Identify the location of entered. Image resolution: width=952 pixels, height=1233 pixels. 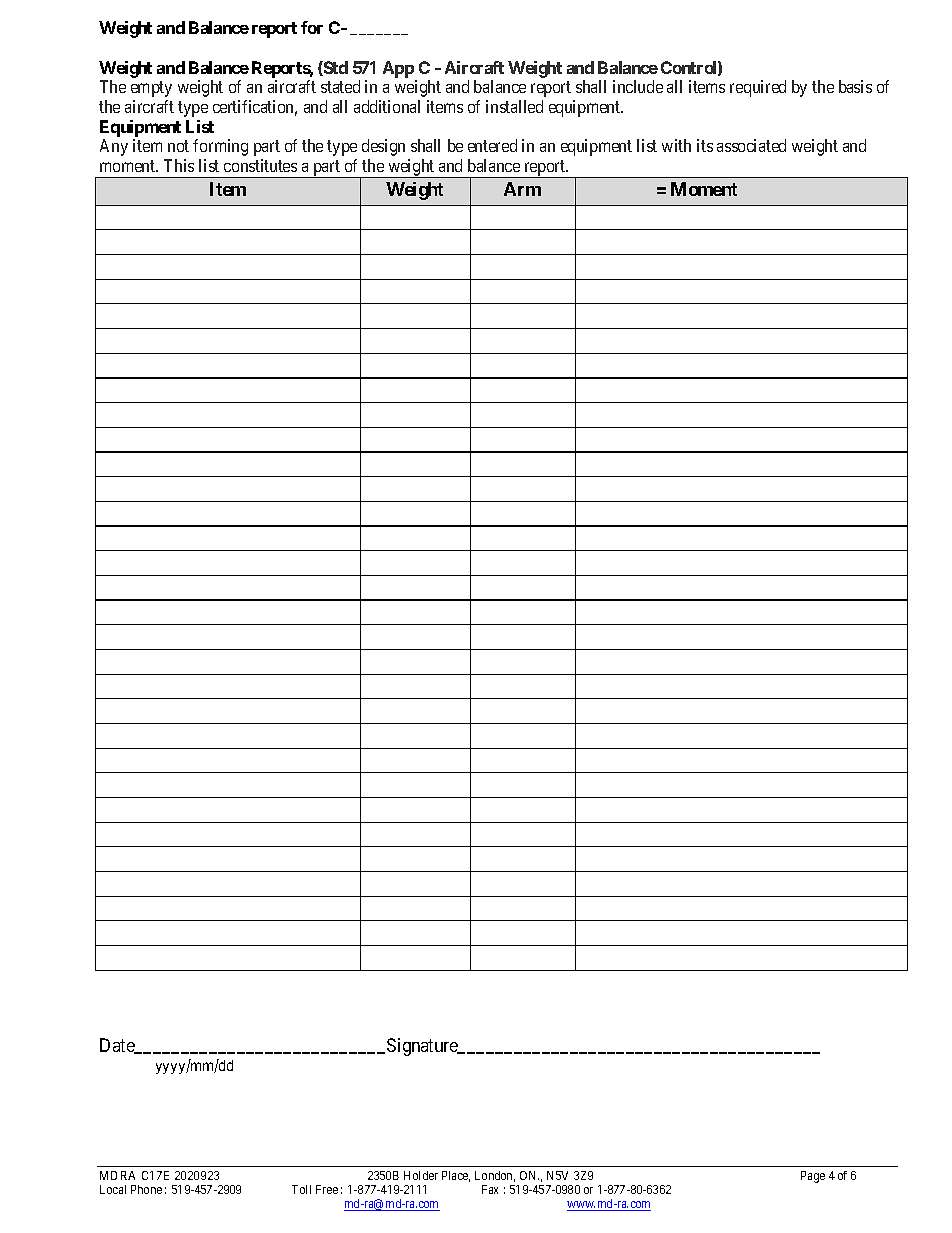
(492, 145).
